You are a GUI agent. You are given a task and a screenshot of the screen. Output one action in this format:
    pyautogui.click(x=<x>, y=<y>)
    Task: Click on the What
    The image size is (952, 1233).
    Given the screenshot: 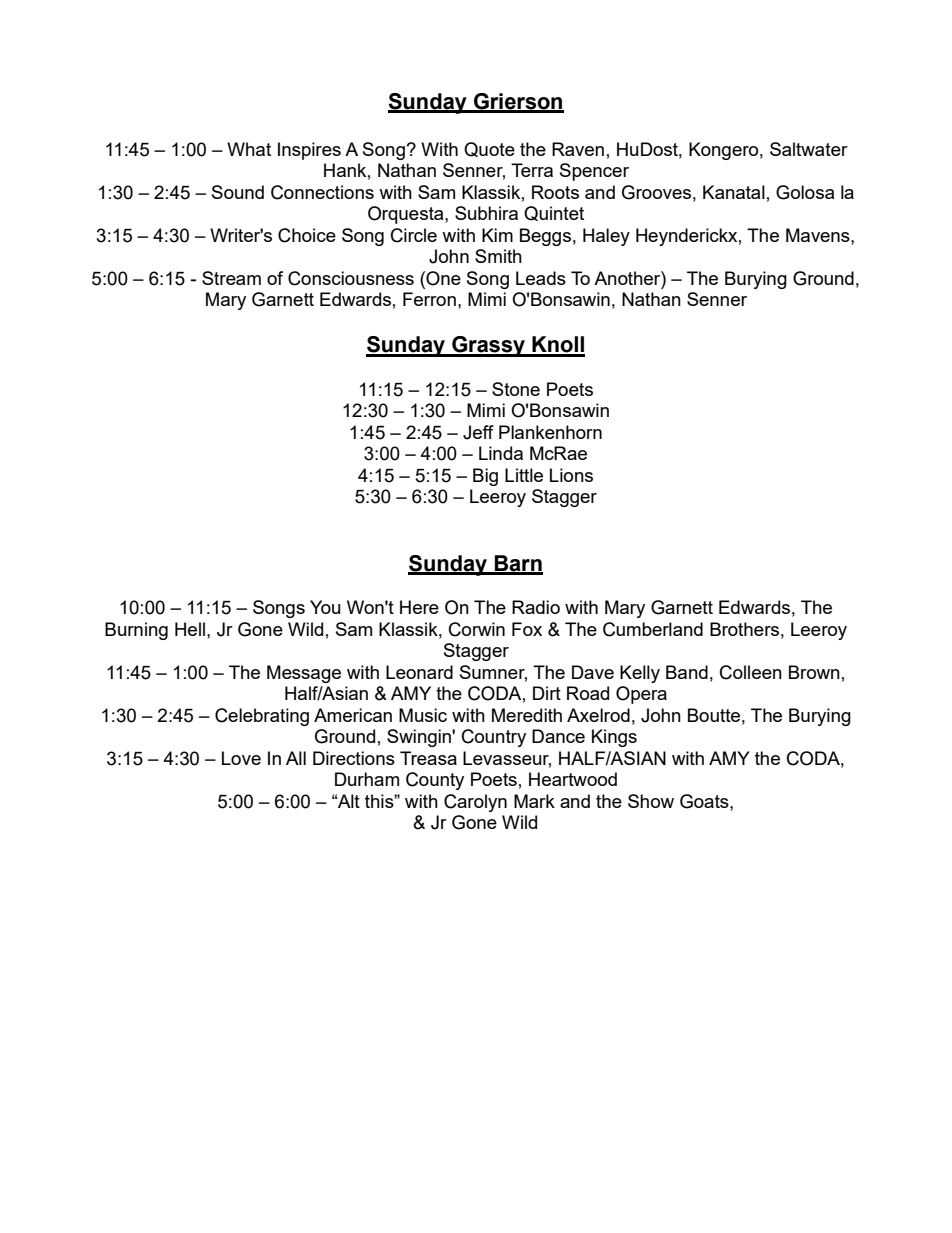 What is the action you would take?
    pyautogui.click(x=249, y=149)
